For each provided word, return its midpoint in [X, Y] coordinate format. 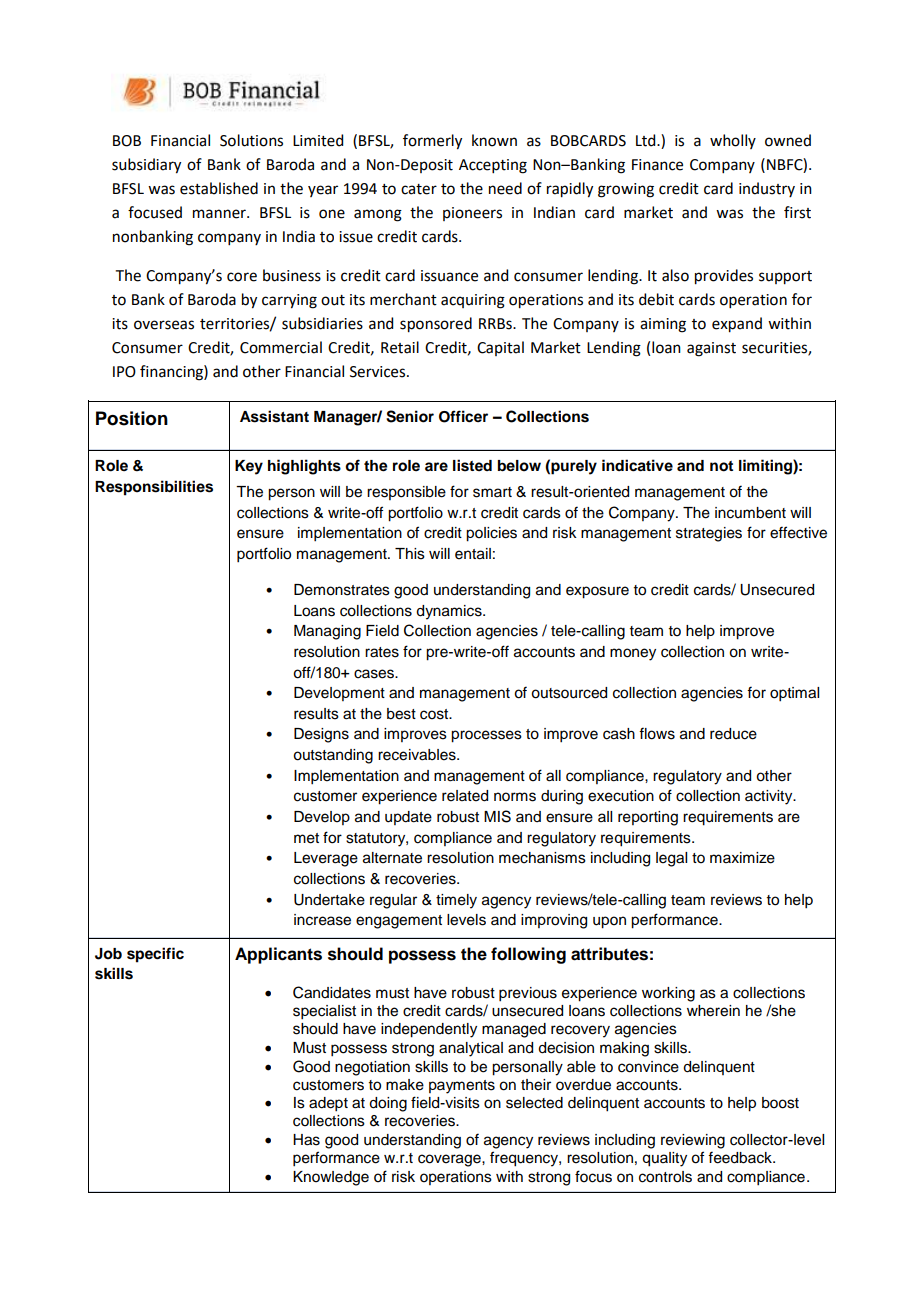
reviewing [693, 1141]
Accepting [493, 166]
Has [306, 1140]
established [219, 188]
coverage [450, 1160]
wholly [733, 141]
